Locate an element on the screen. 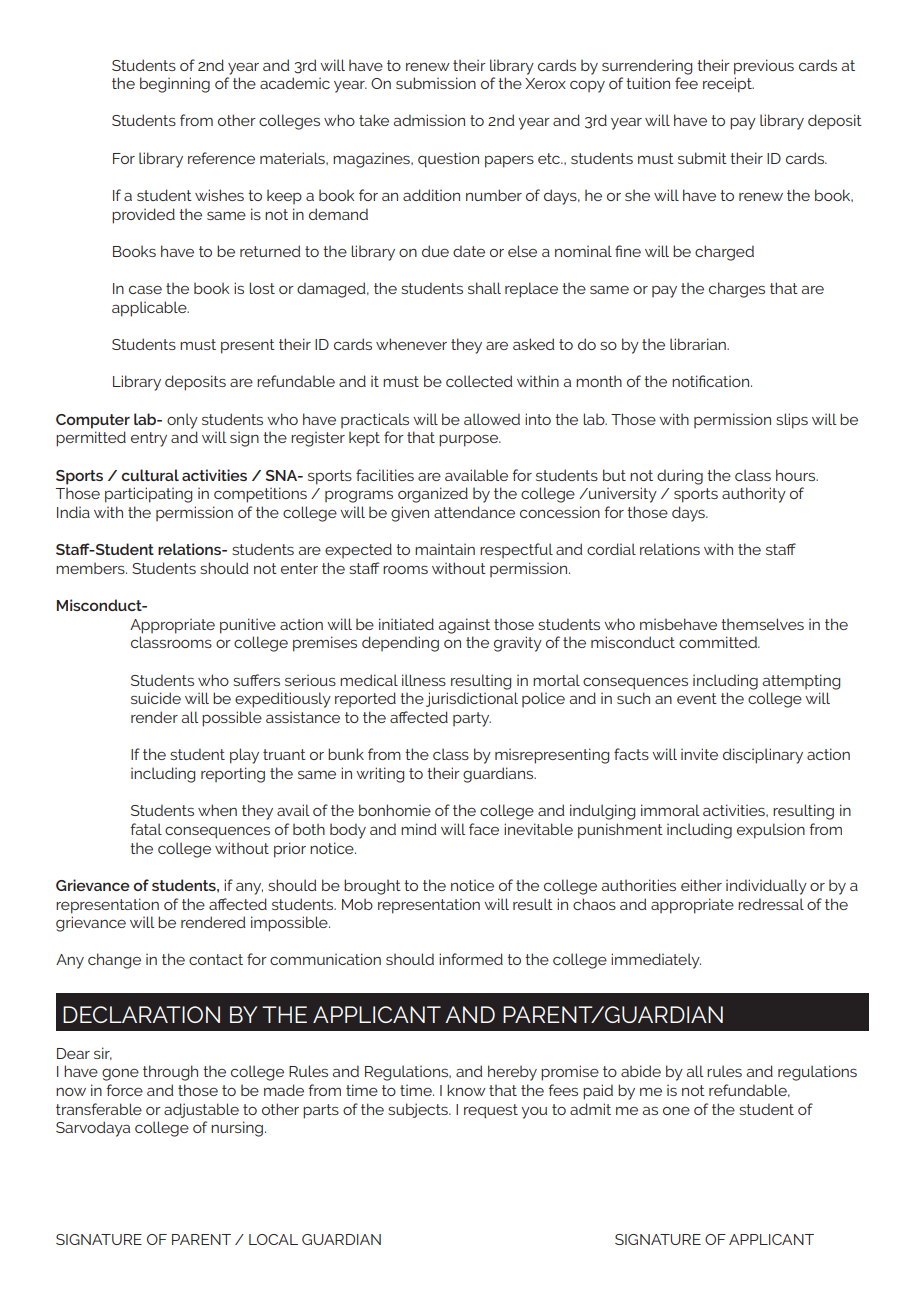 The height and width of the screenshot is (1308, 924). receipt is located at coordinates (728, 85).
